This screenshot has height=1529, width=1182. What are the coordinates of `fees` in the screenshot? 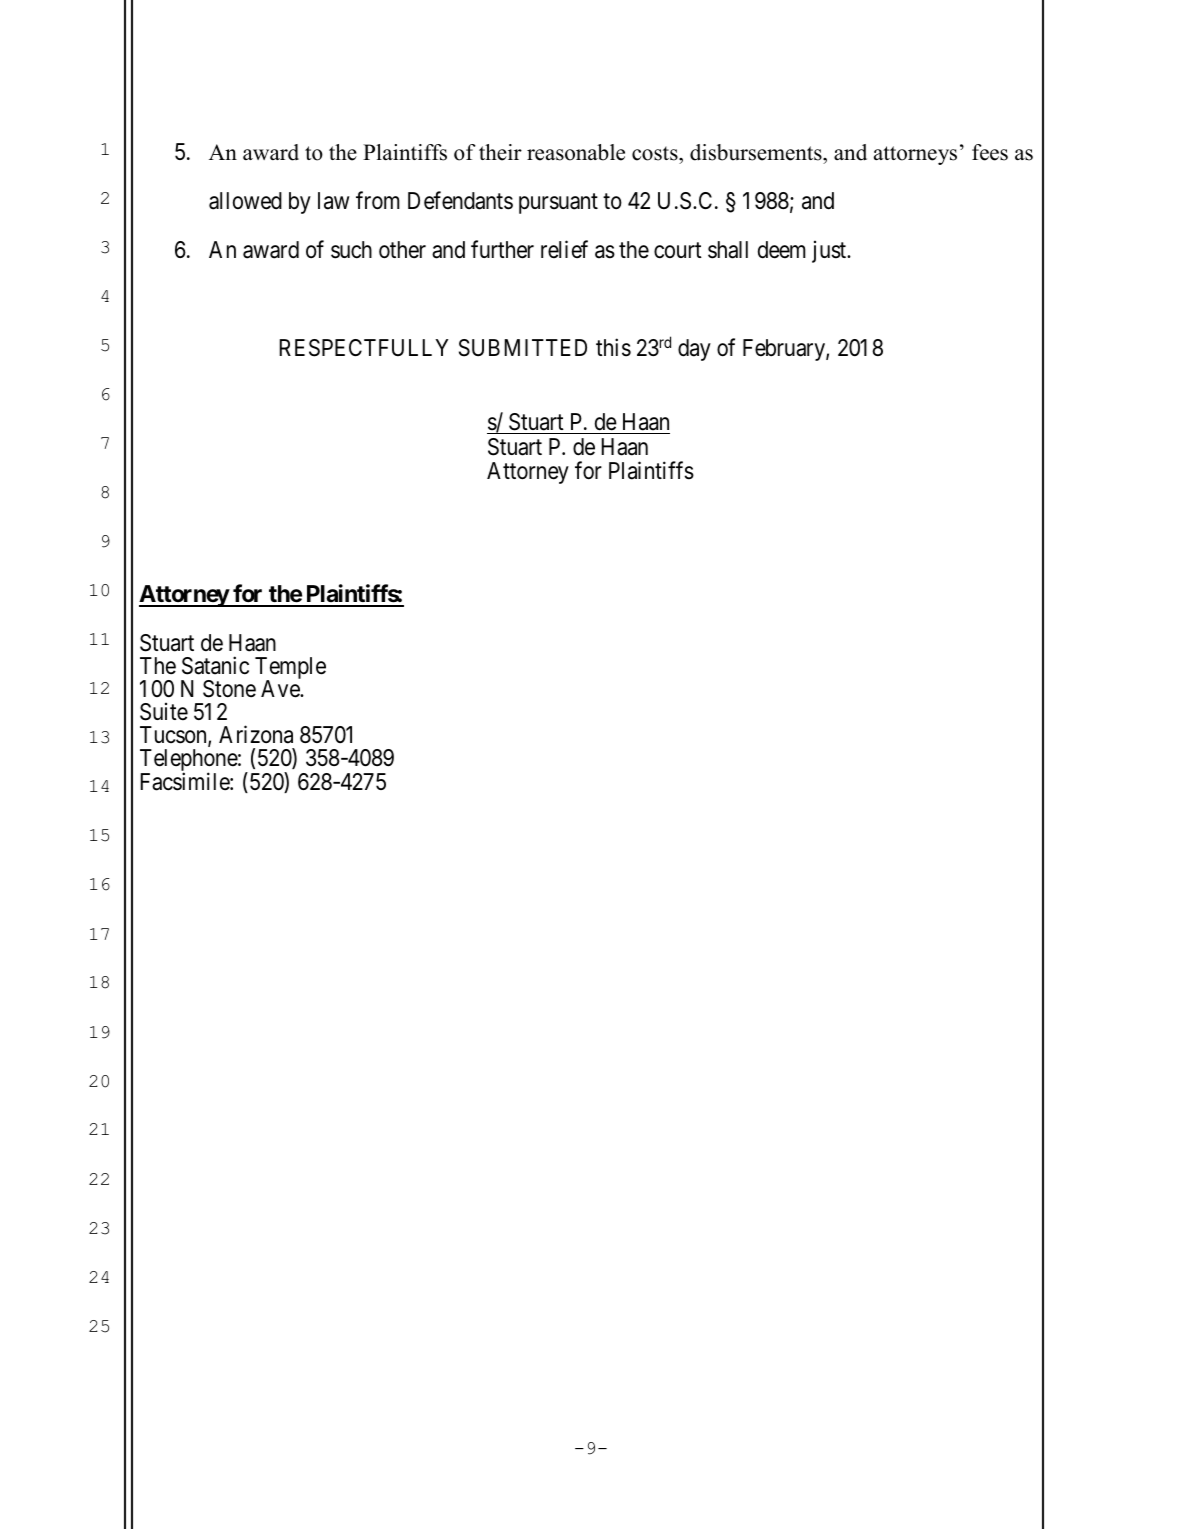 It's located at (990, 152).
